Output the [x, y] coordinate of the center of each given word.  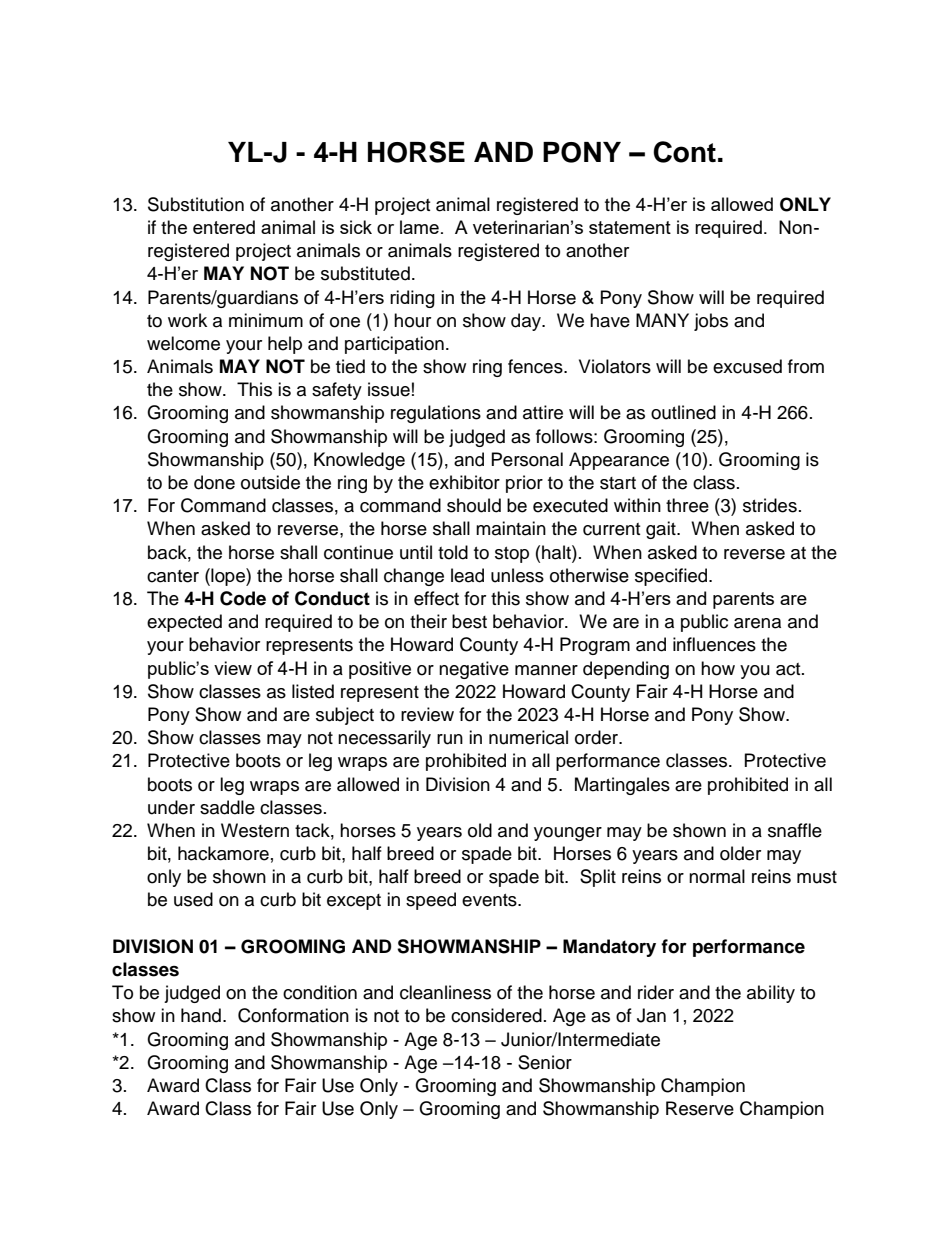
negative [474, 670]
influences [714, 644]
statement [630, 227]
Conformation [293, 1015]
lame [419, 227]
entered [224, 227]
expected [184, 623]
